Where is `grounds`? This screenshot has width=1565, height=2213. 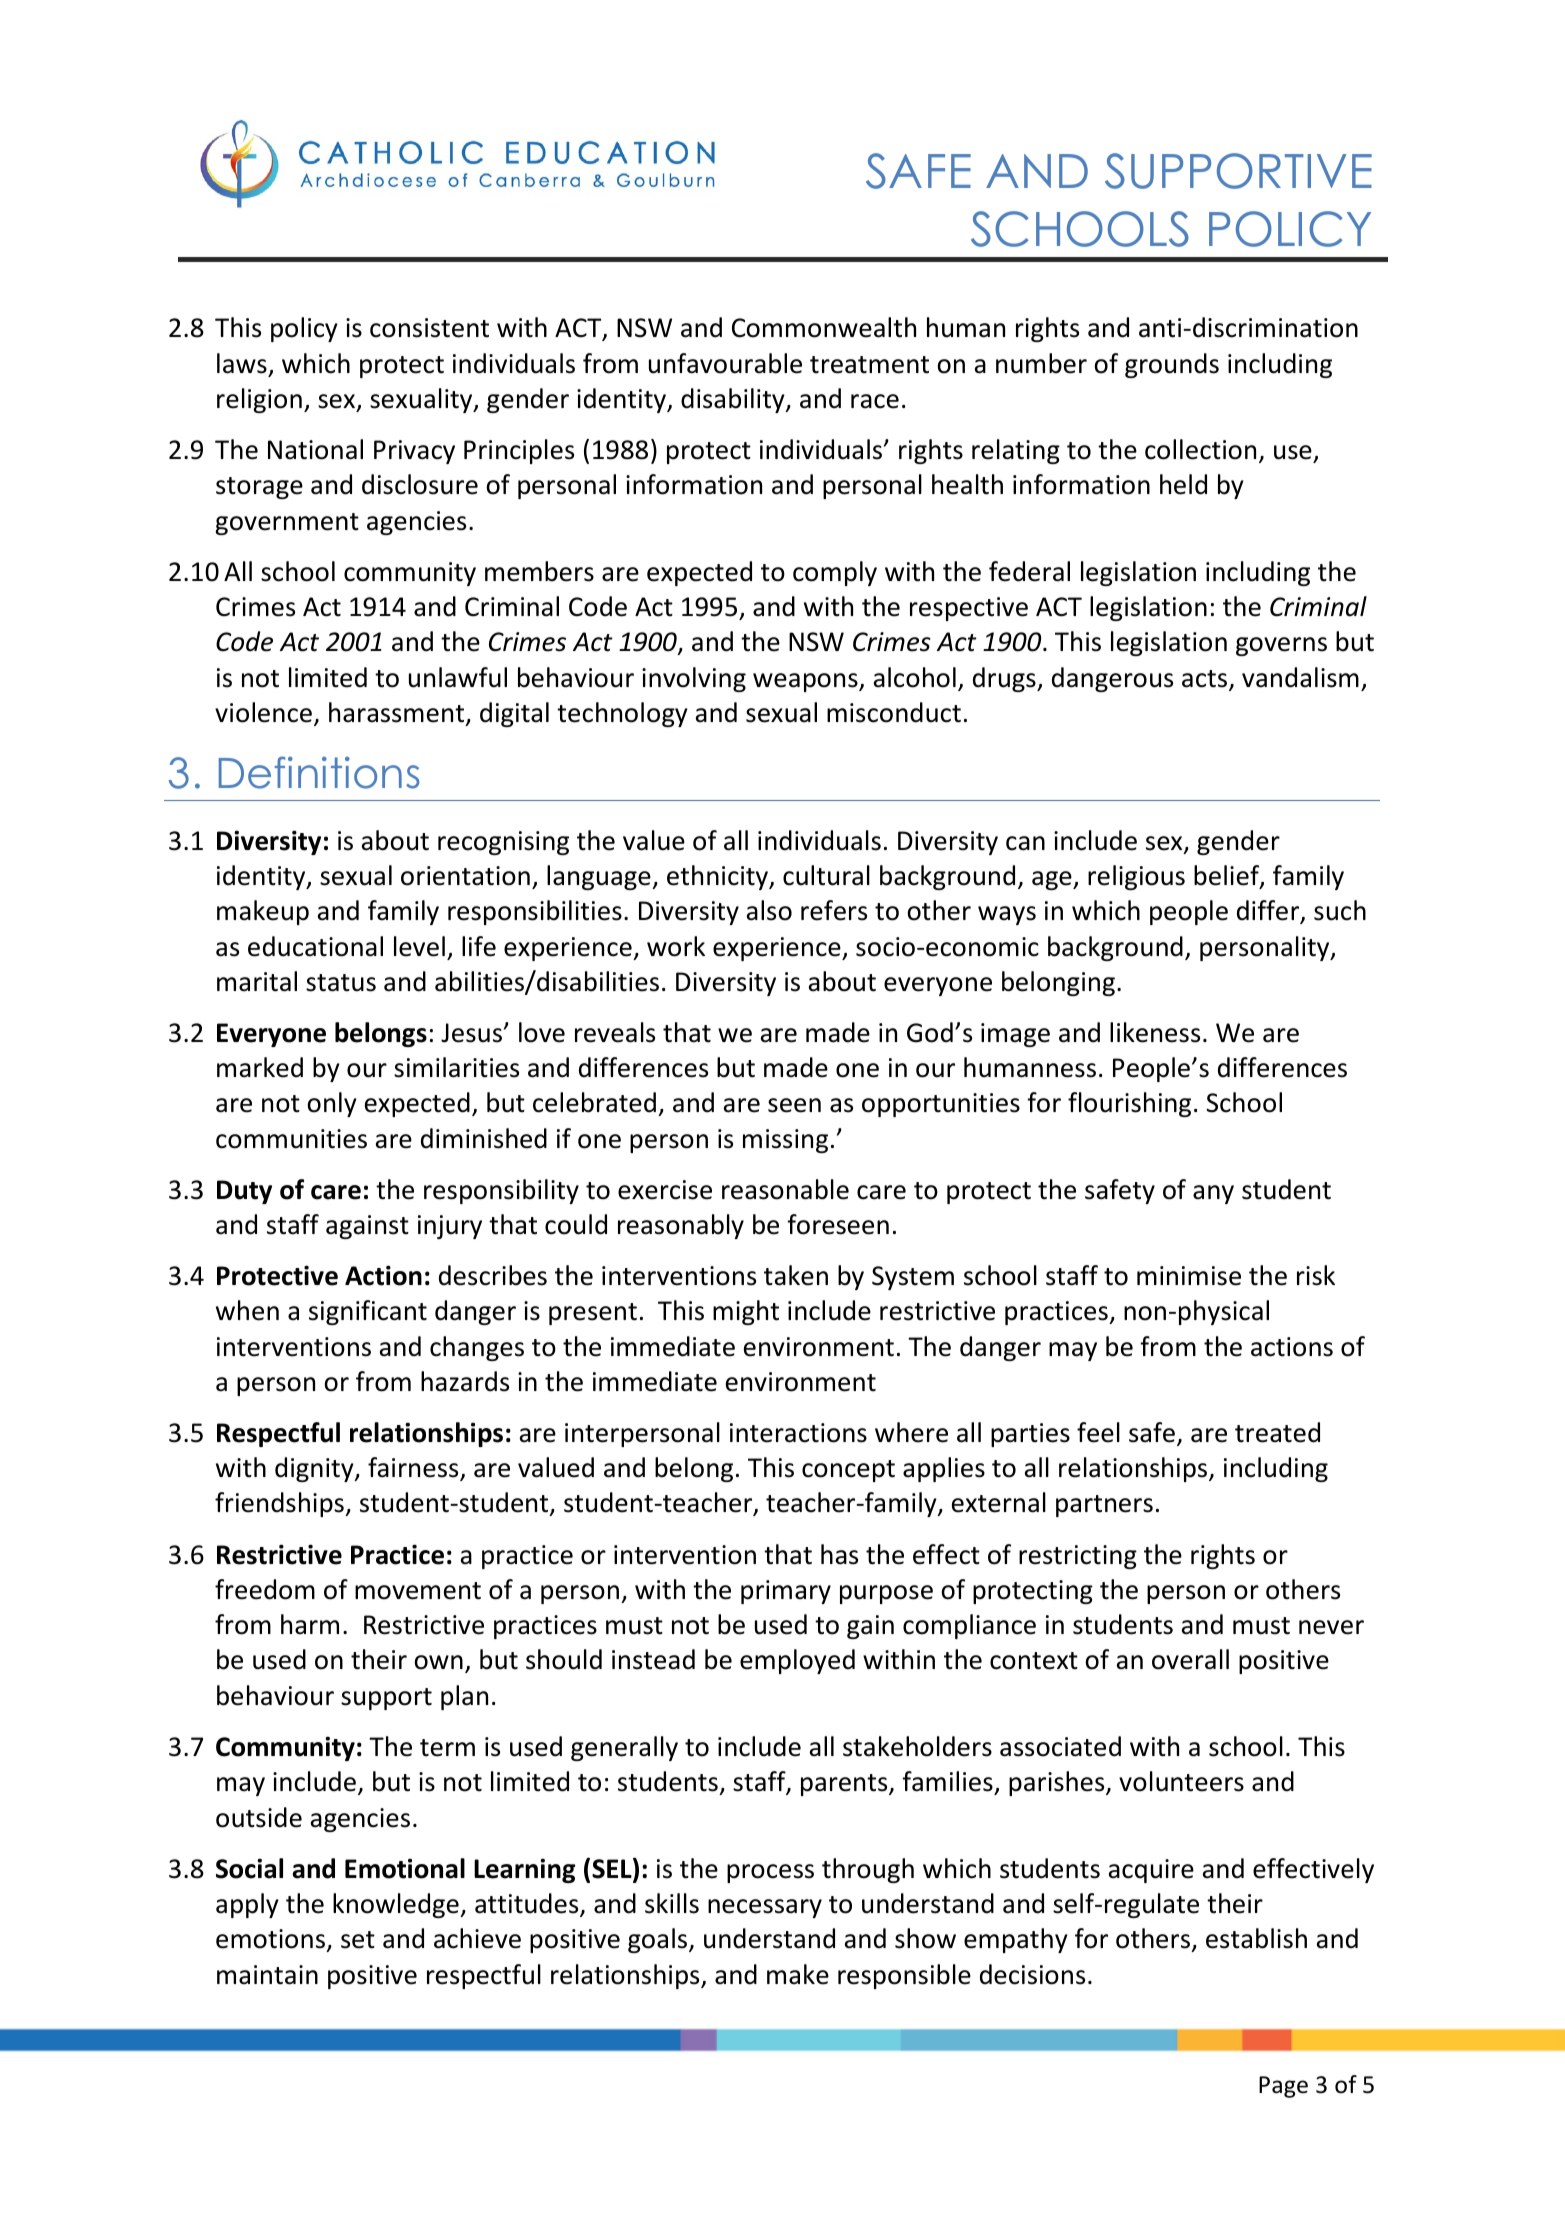 grounds is located at coordinates (1172, 365).
